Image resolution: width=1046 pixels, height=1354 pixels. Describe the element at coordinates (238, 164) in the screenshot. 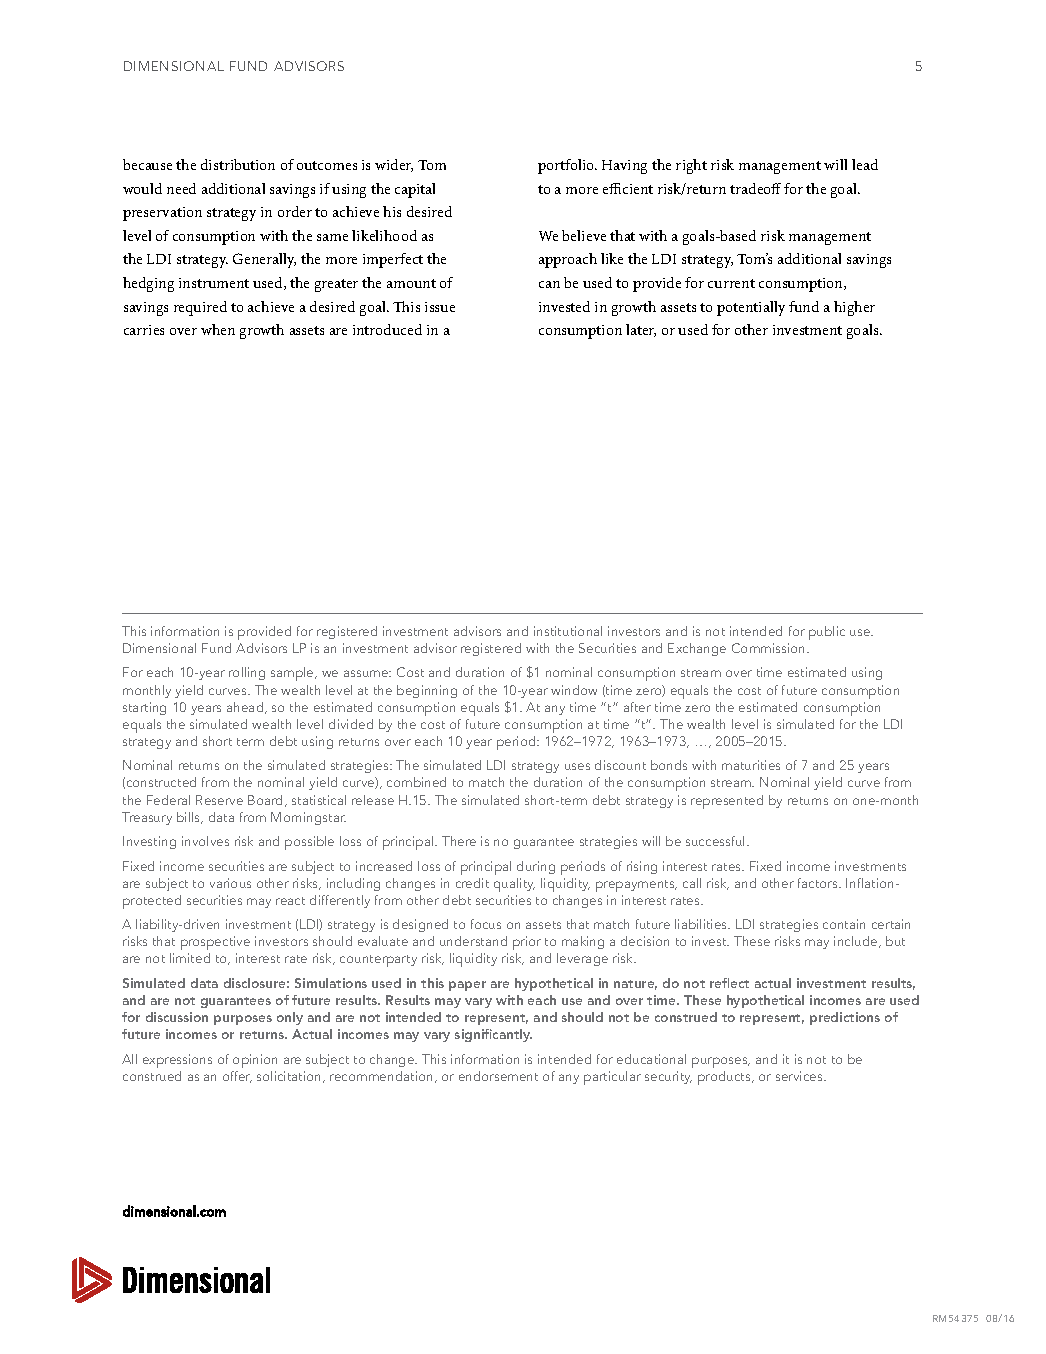

I see `distribution` at that location.
